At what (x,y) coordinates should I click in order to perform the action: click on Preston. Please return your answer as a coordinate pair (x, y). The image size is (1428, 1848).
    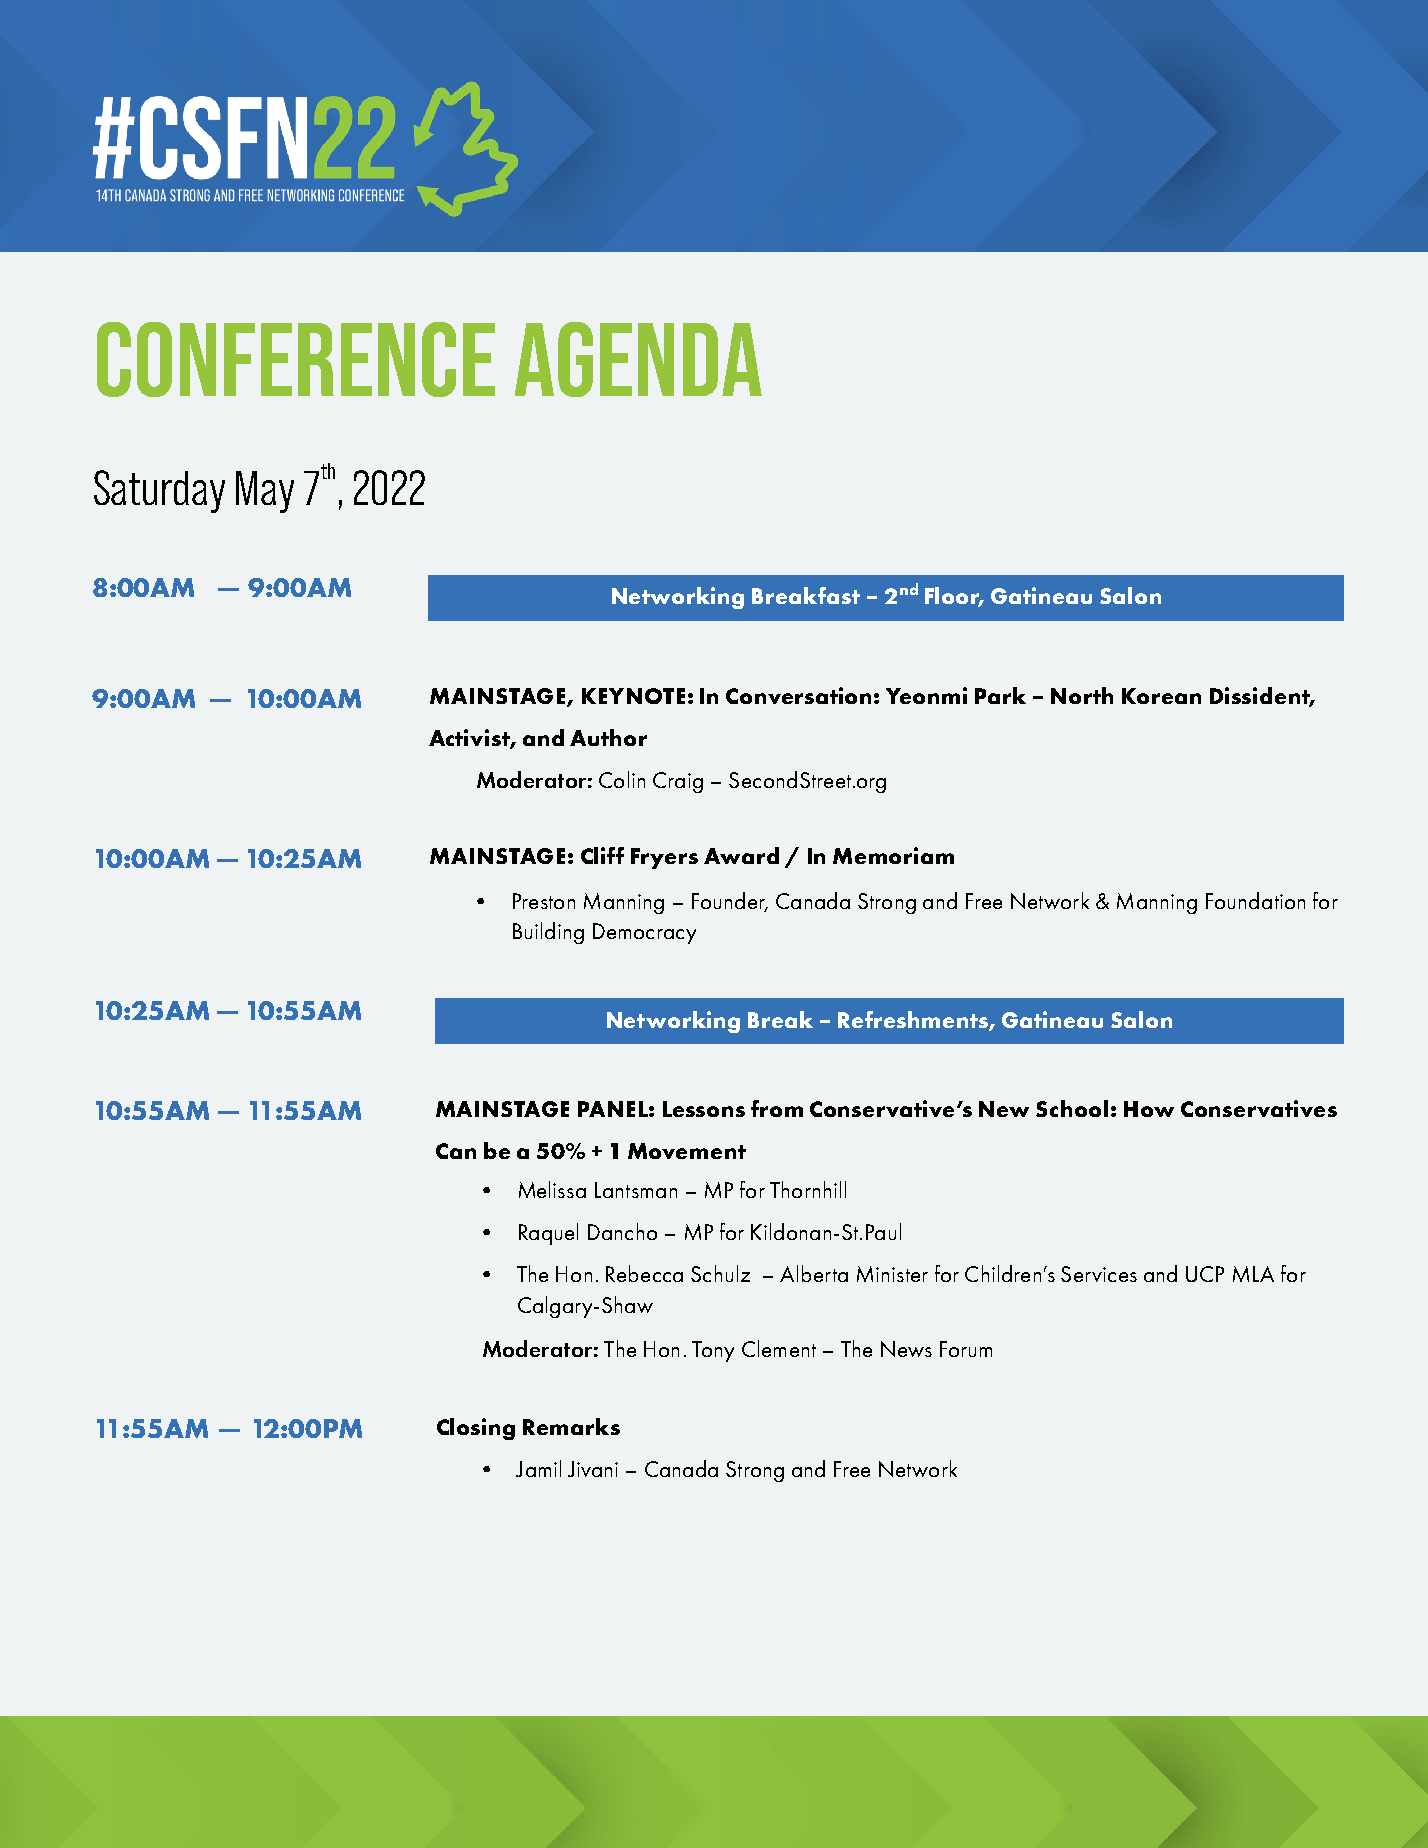
    Looking at the image, I should click on (544, 901).
